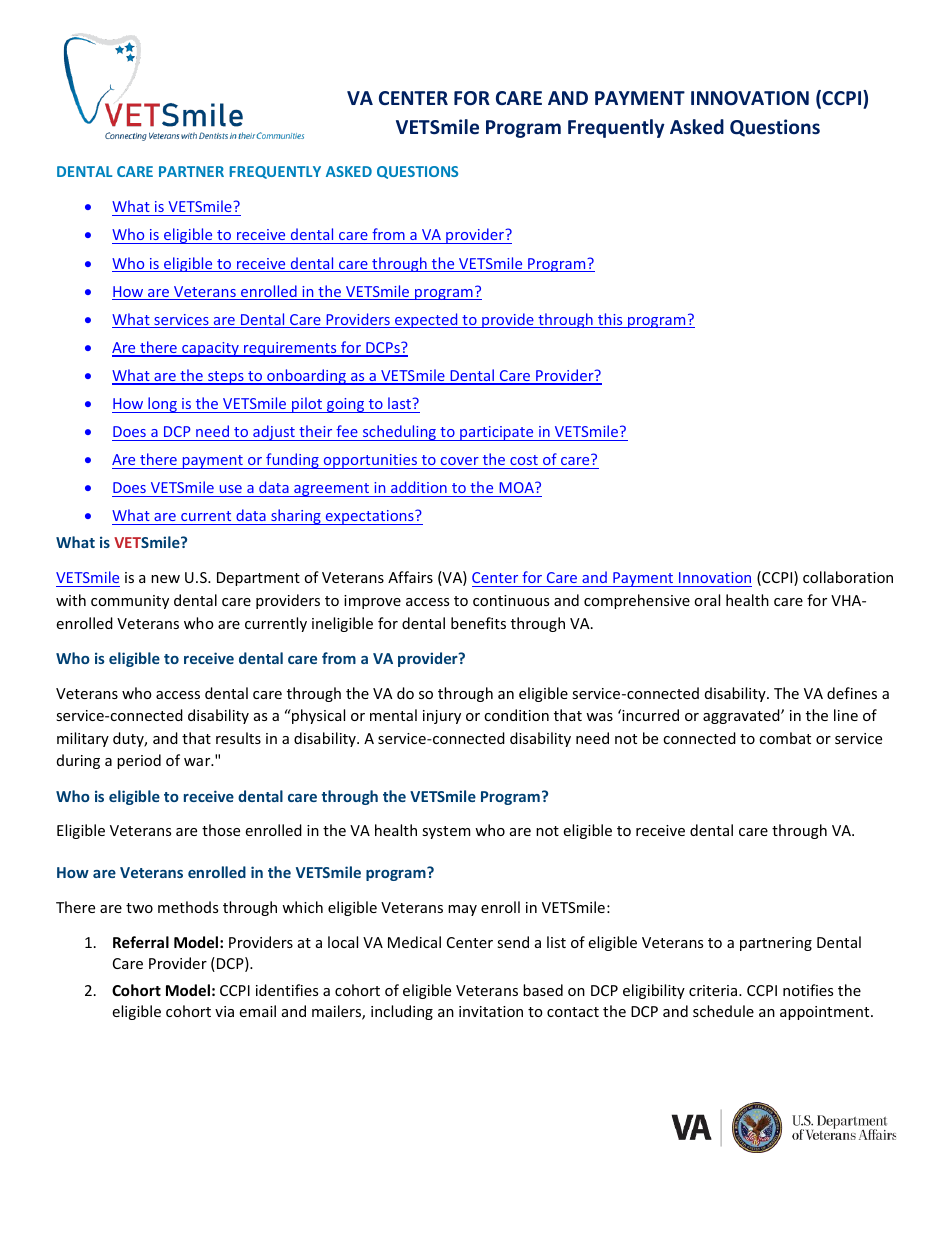 This screenshot has width=952, height=1233. What do you see at coordinates (426, 320) in the screenshot?
I see `expected` at bounding box center [426, 320].
